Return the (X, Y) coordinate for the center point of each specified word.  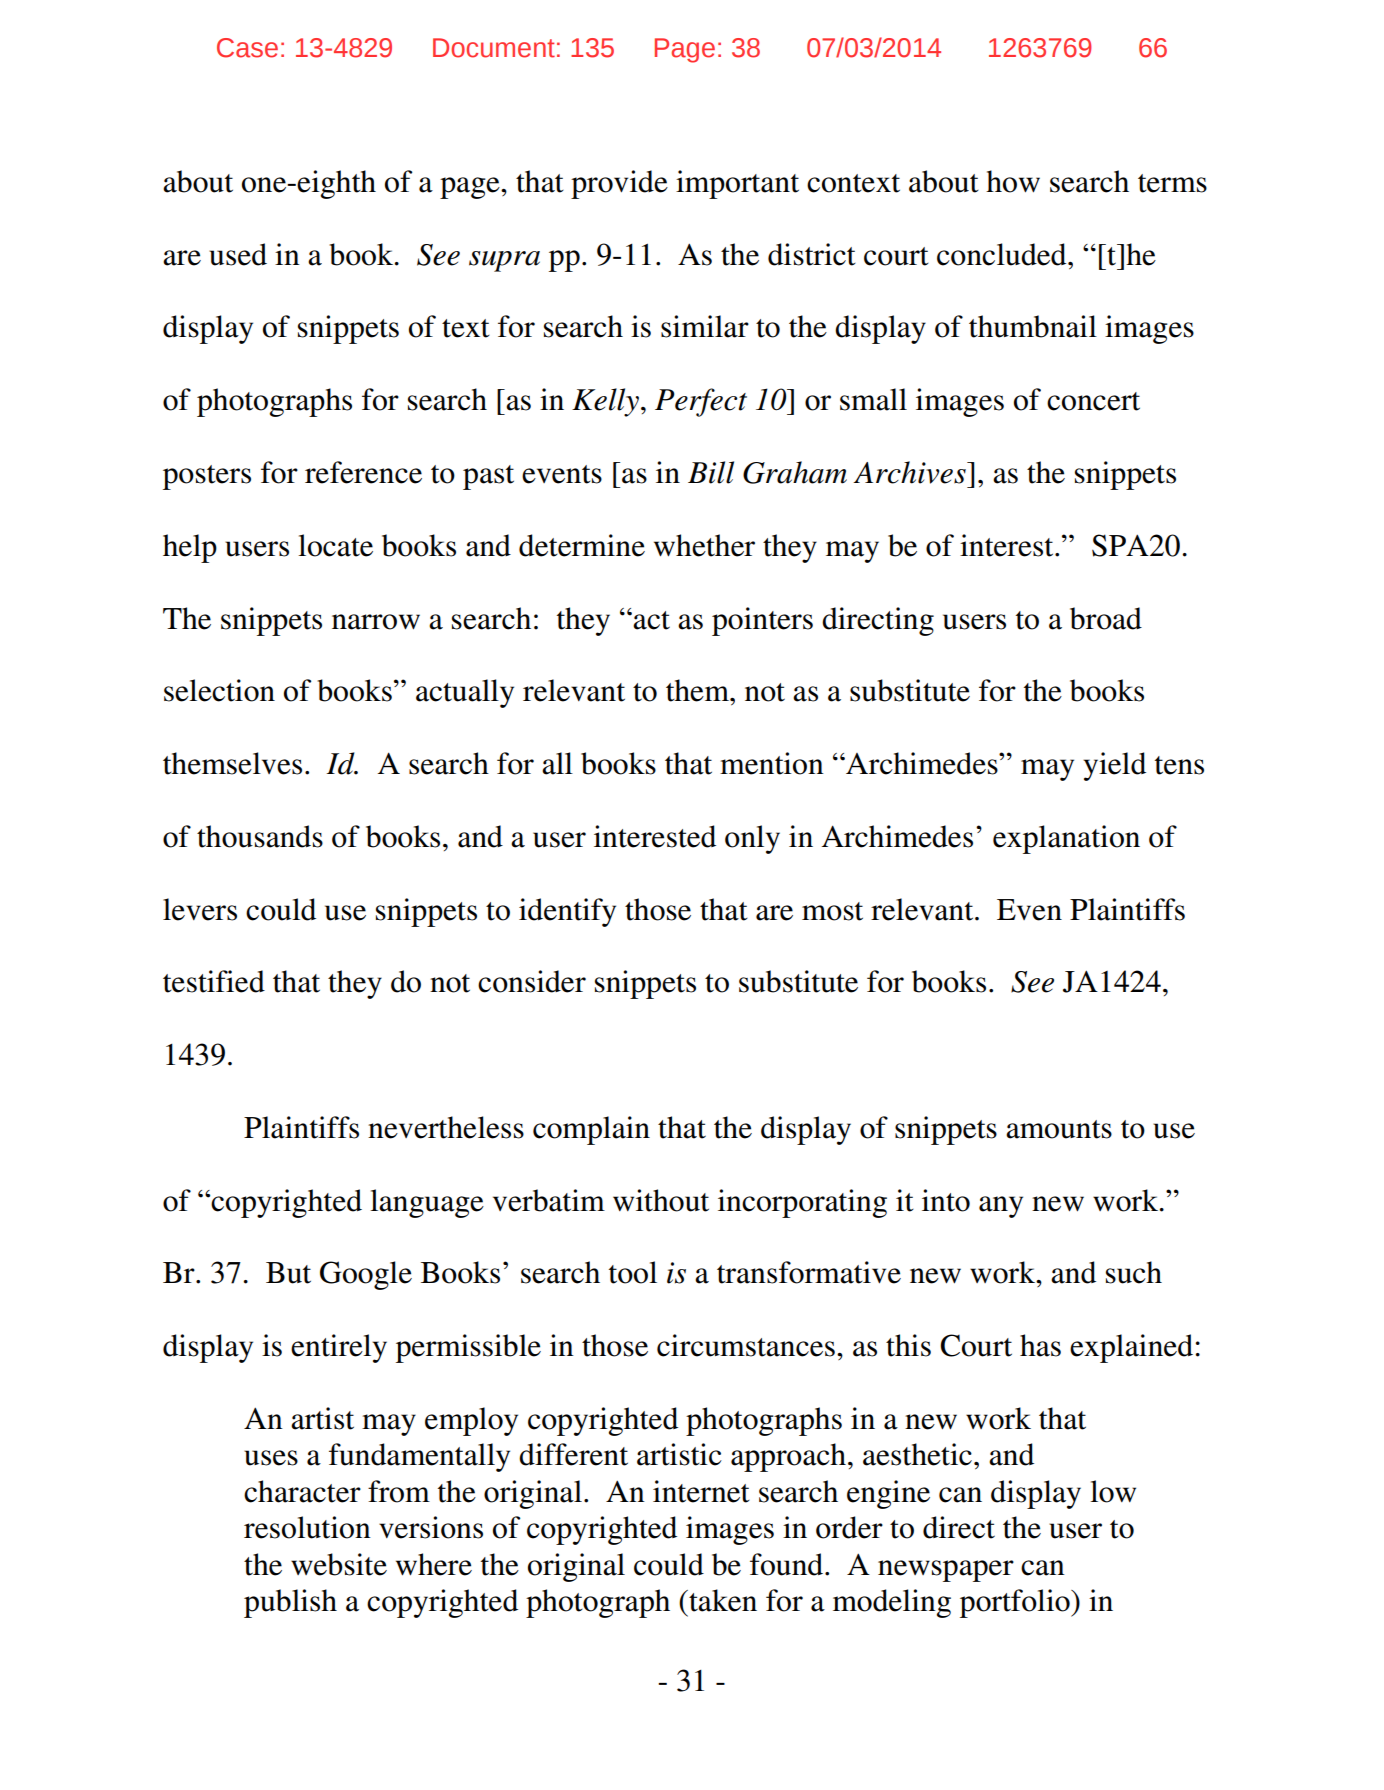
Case (247, 48)
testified (214, 981)
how (1013, 181)
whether (704, 545)
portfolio (1016, 1603)
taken (722, 1600)
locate (335, 545)
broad (1106, 618)
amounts (1059, 1129)
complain (591, 1130)
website (339, 1564)
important (737, 184)
